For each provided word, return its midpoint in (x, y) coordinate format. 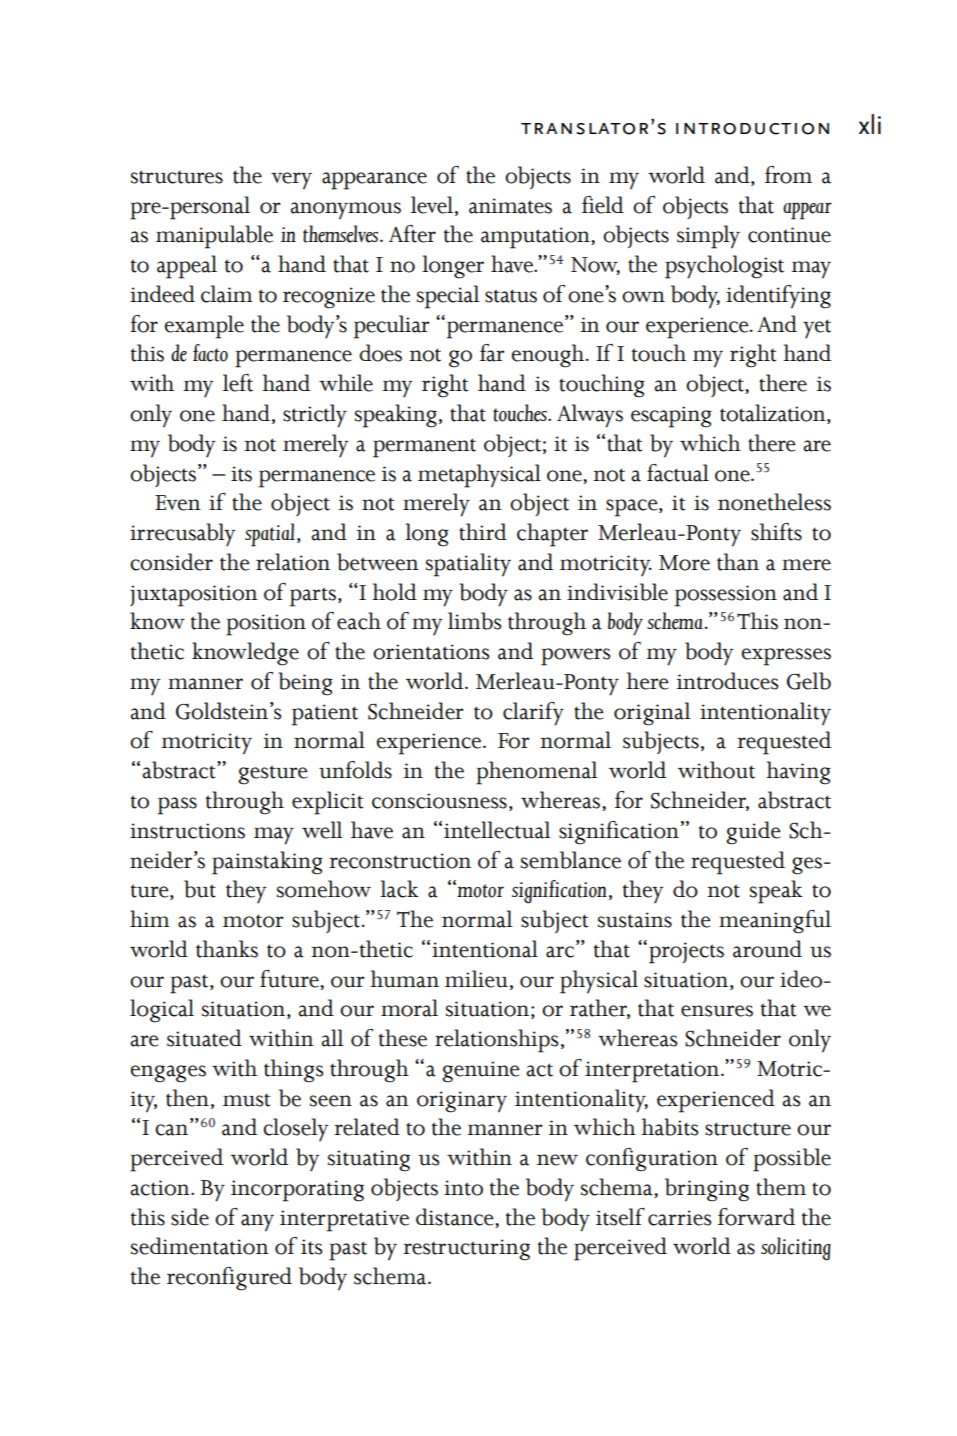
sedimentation (200, 1246)
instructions (187, 831)
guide (753, 833)
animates (510, 206)
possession (726, 596)
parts (313, 597)
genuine (481, 1072)
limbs (475, 621)
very (291, 181)
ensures (717, 1011)
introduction (752, 129)
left (238, 383)
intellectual (497, 830)
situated (204, 1038)
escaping (671, 417)
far (492, 353)
